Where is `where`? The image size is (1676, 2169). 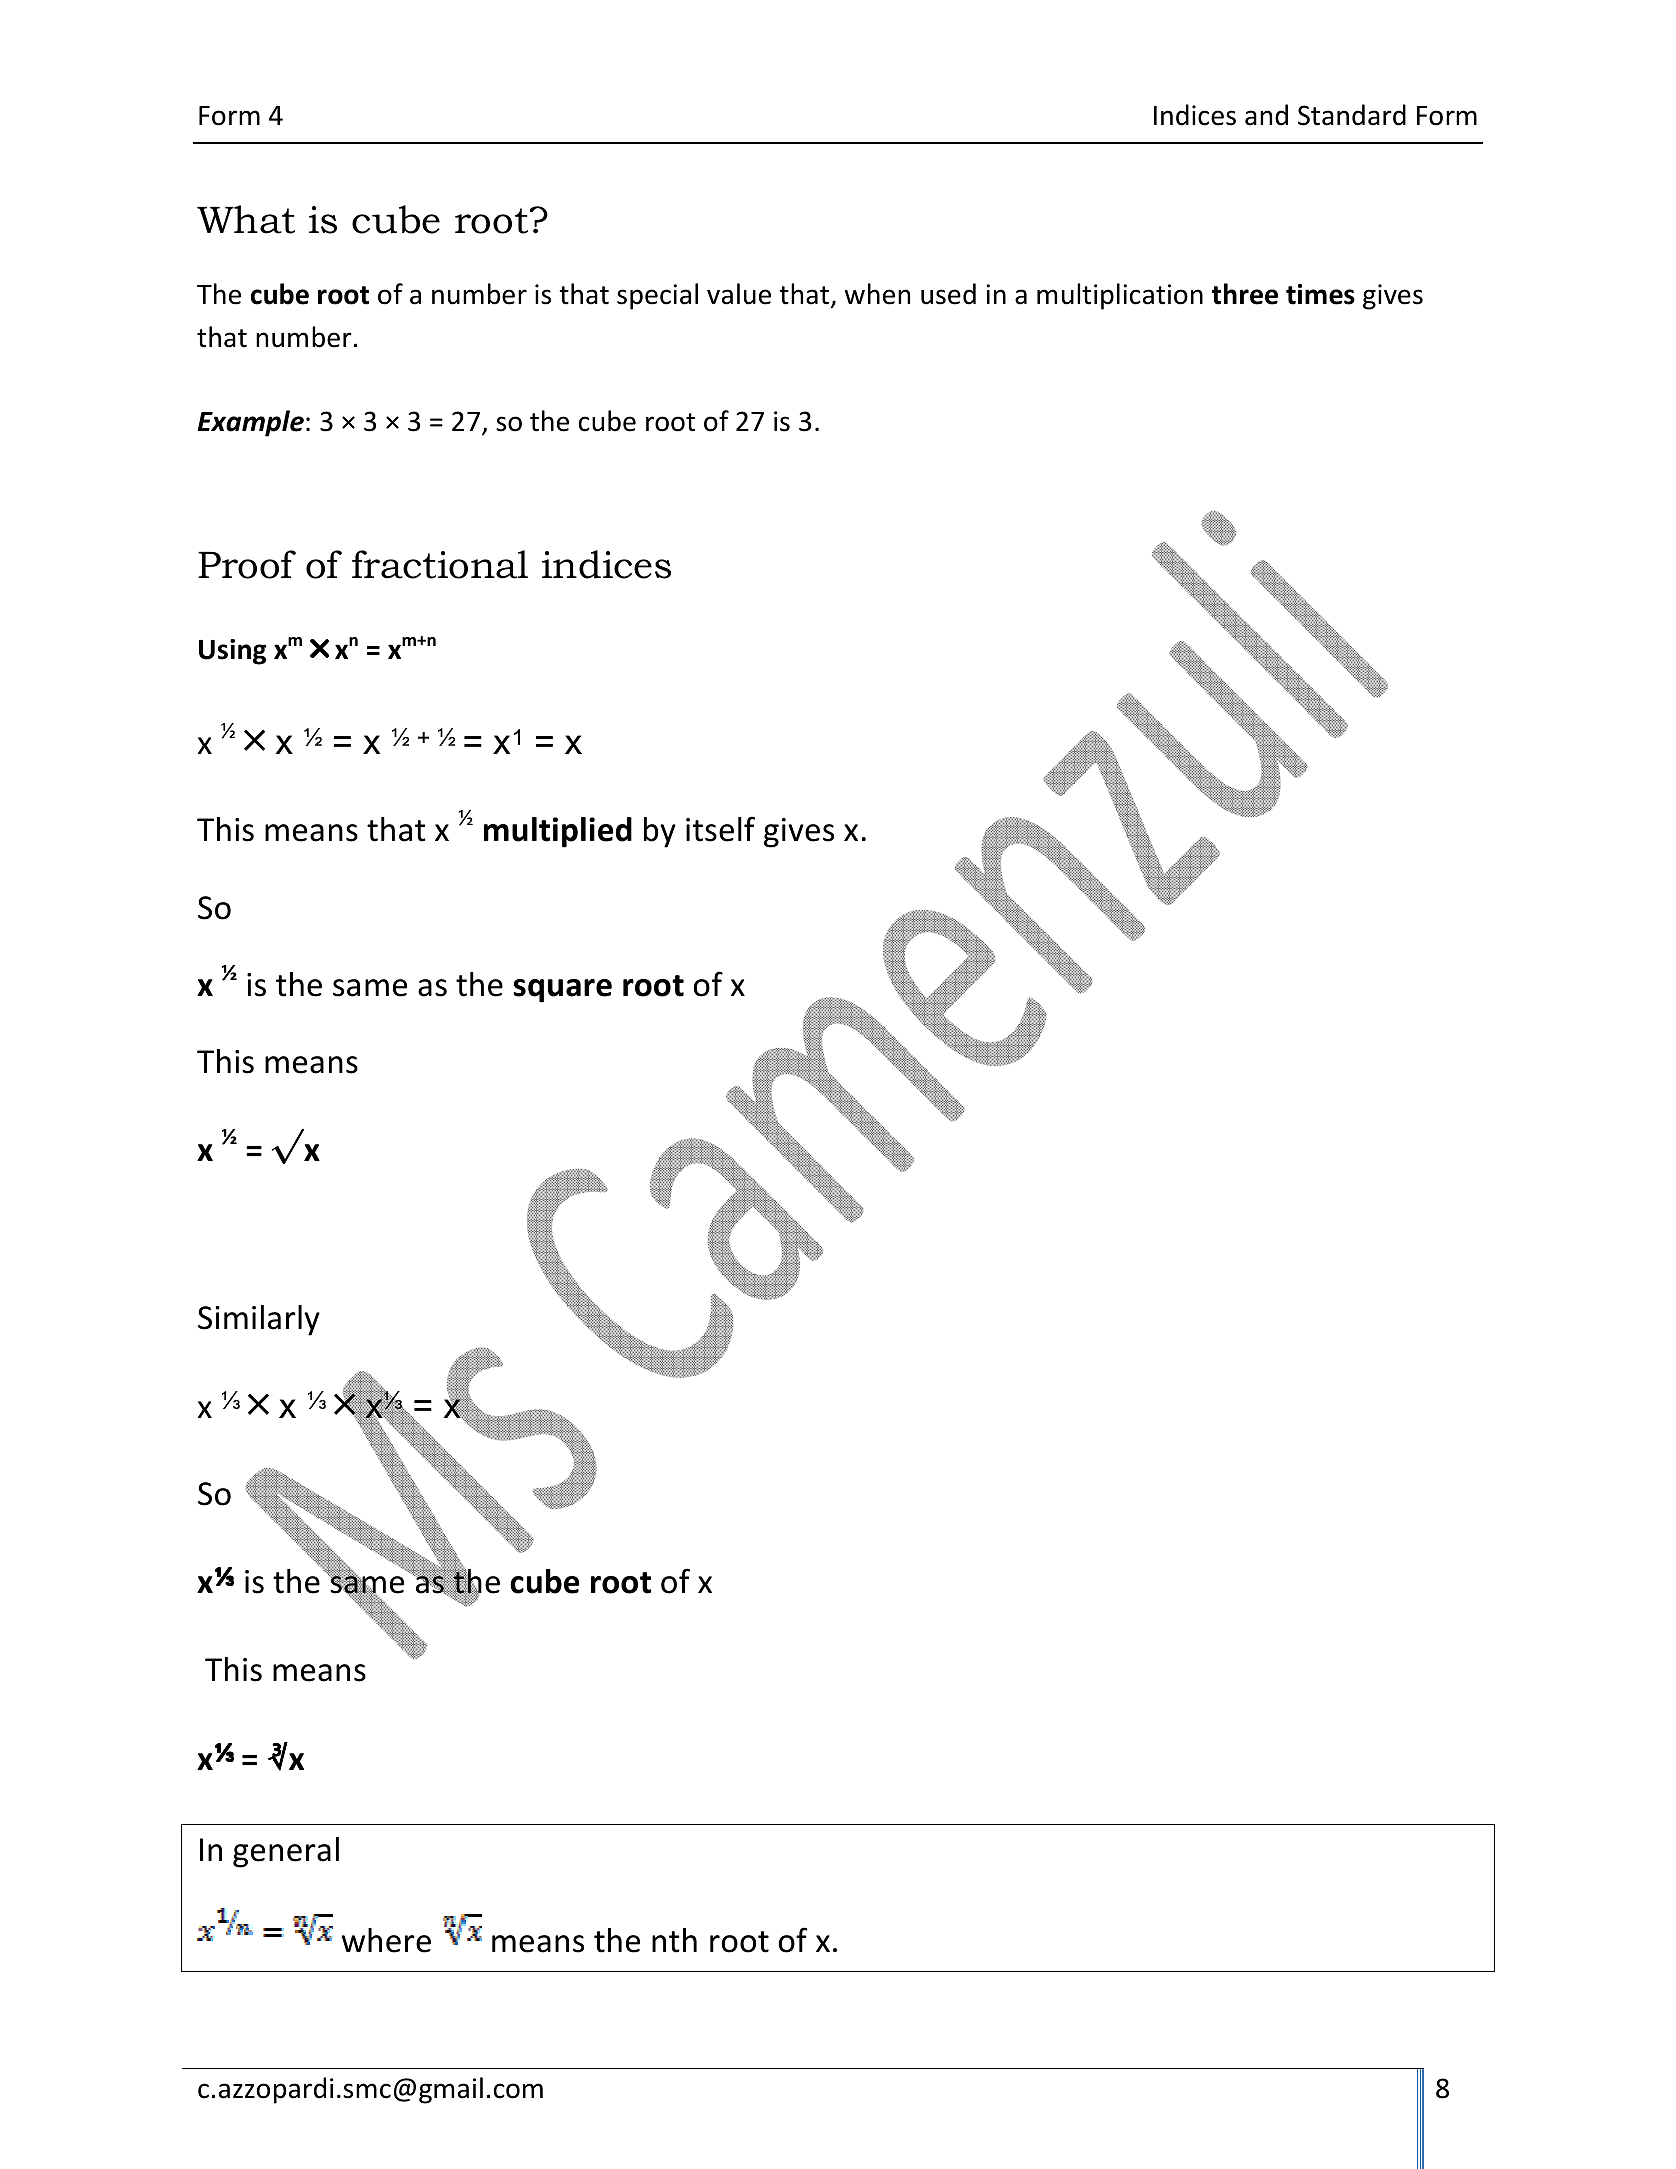
where is located at coordinates (386, 1940).
